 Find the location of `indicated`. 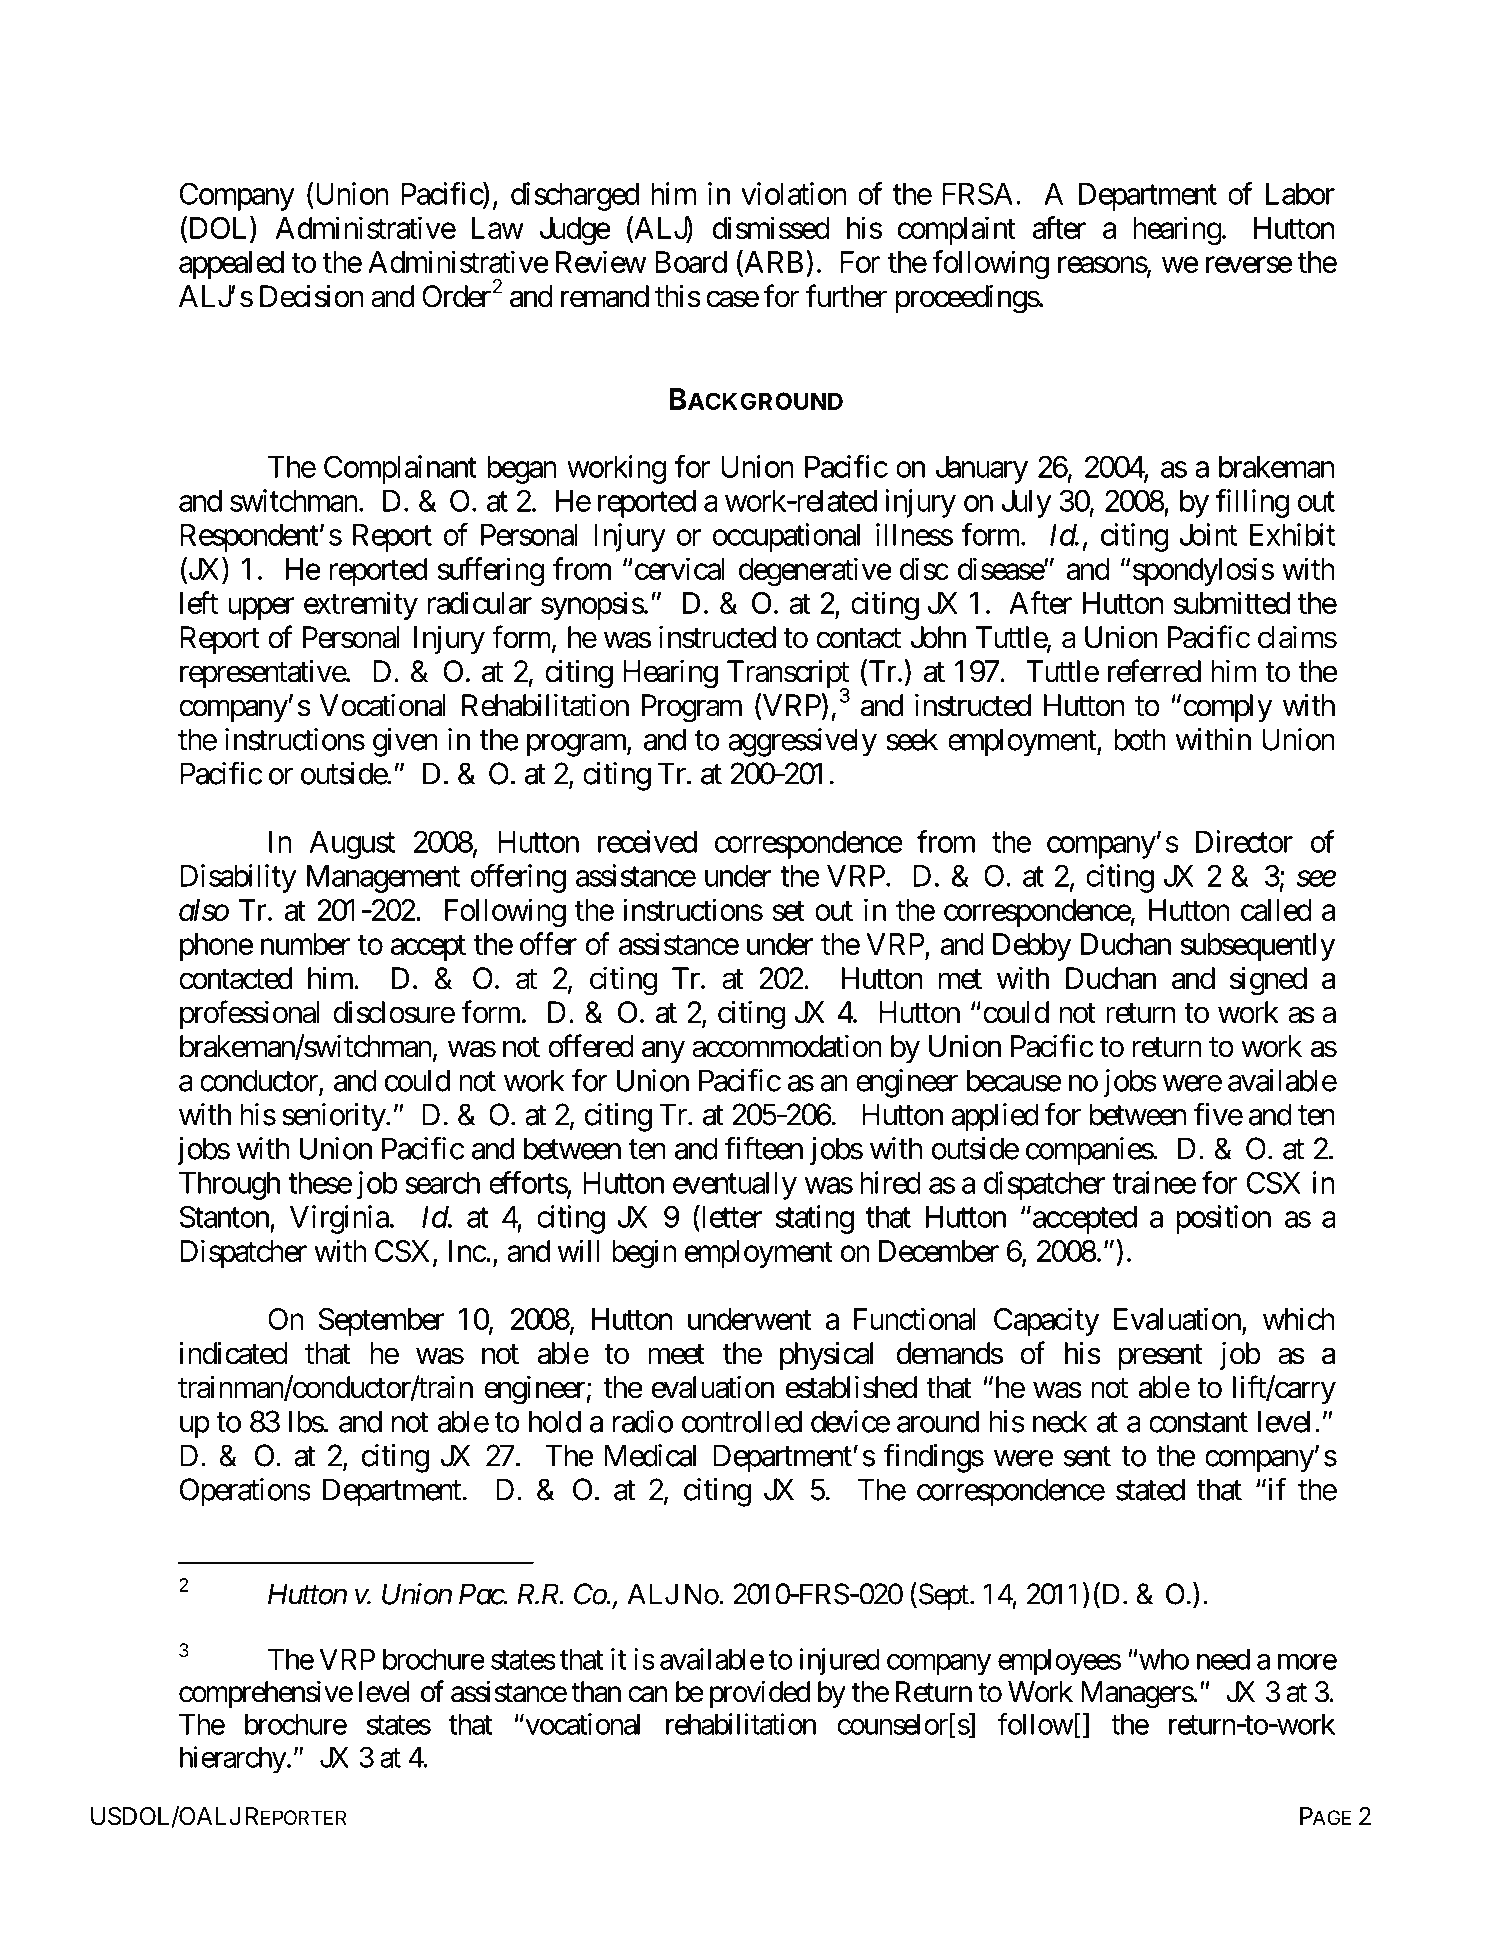

indicated is located at coordinates (234, 1353).
